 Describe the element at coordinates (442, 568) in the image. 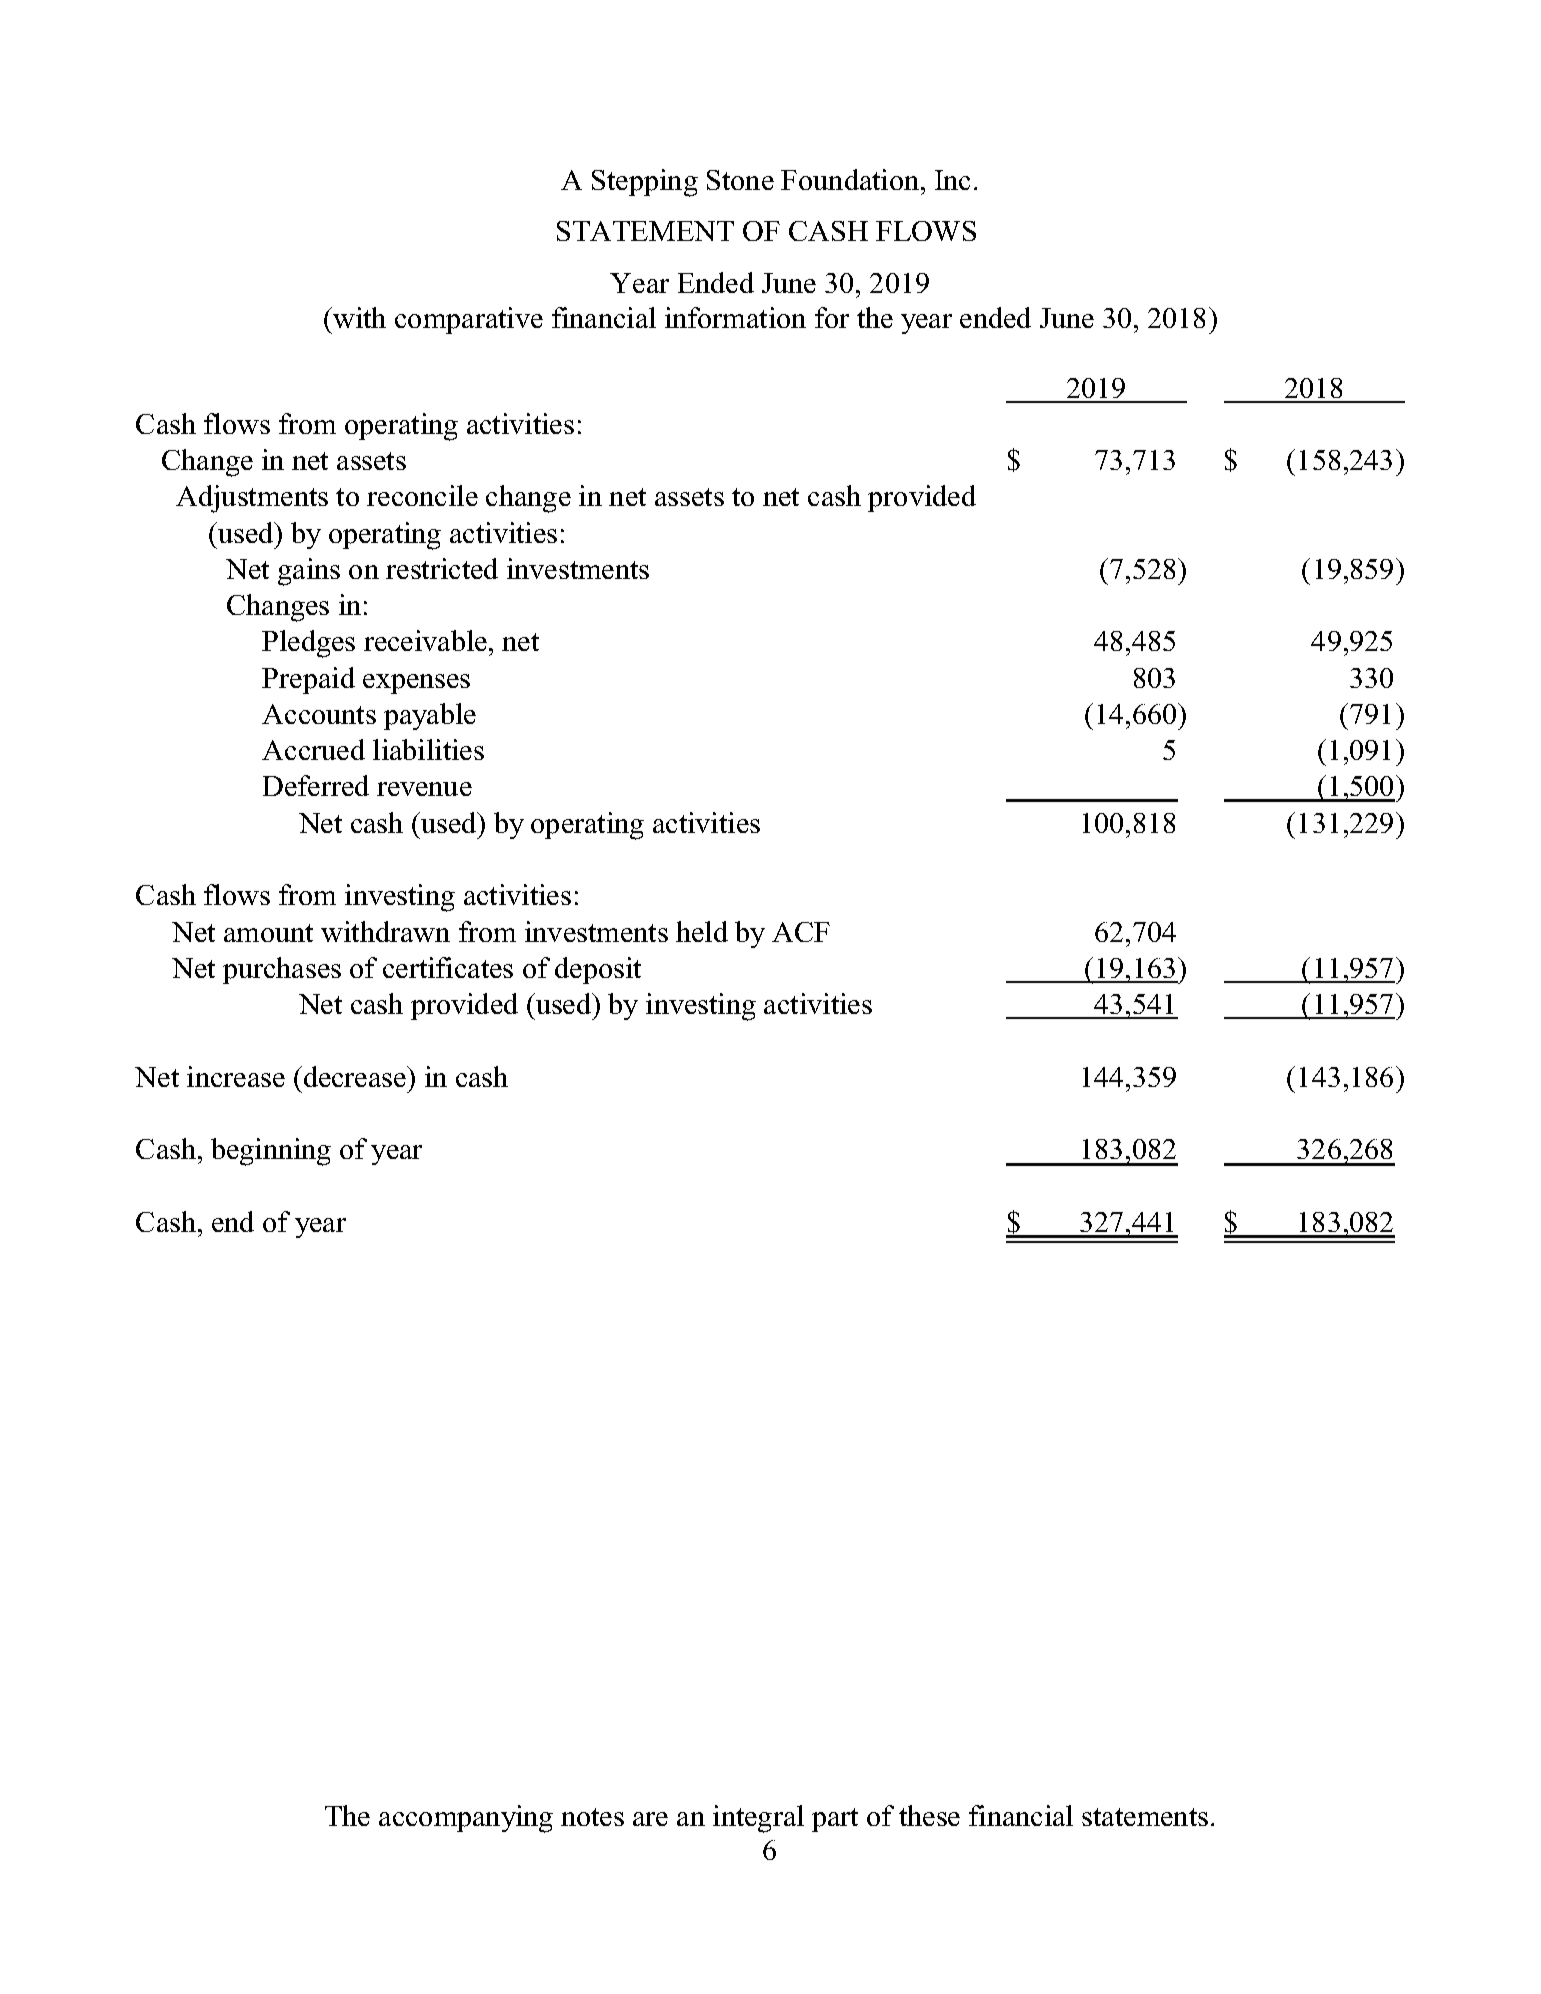

I see `restricted` at that location.
